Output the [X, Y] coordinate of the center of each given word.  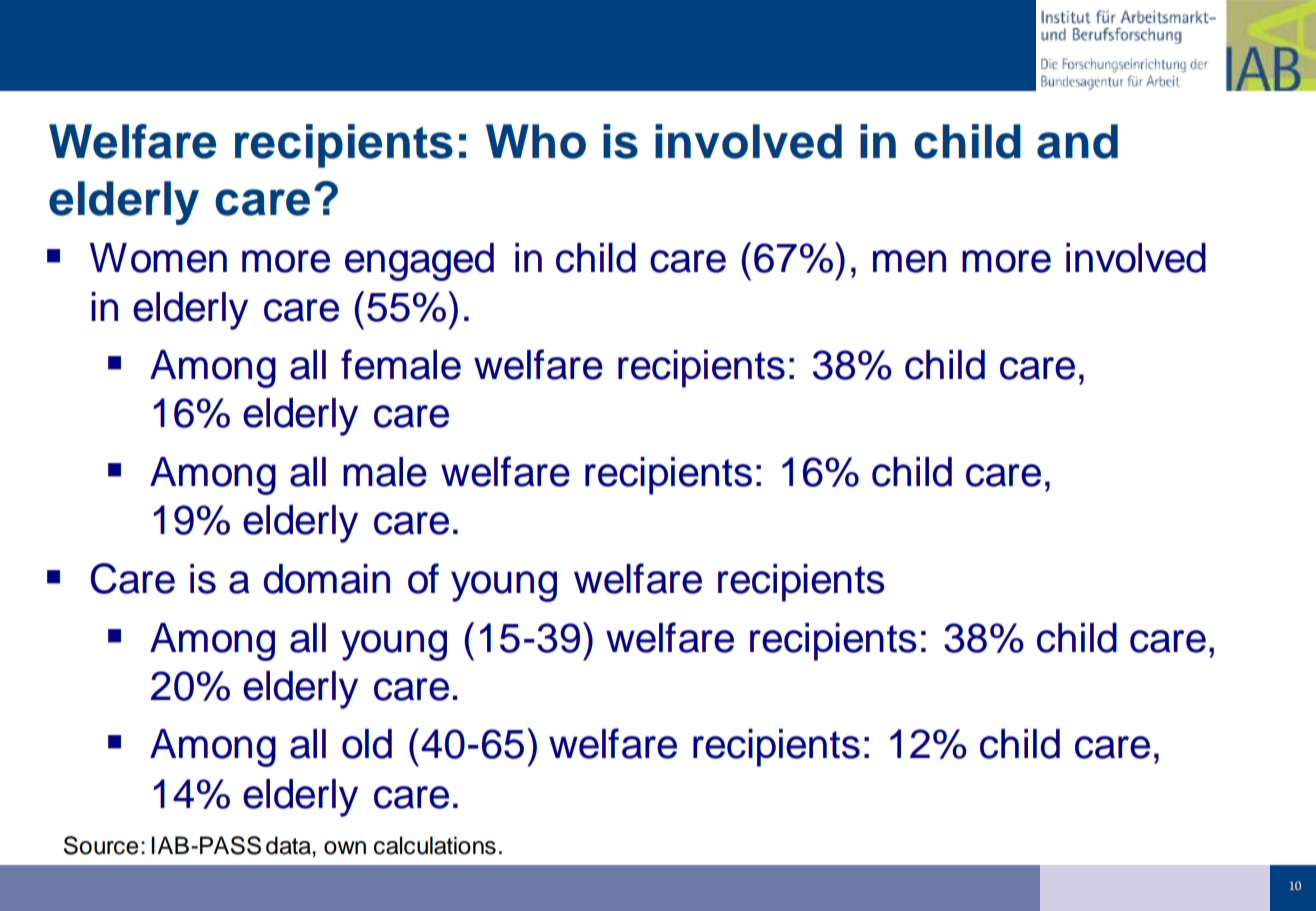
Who [536, 141]
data [289, 845]
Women [158, 258]
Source [101, 845]
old [367, 744]
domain [326, 579]
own [345, 848]
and [1077, 141]
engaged [419, 262]
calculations [435, 845]
